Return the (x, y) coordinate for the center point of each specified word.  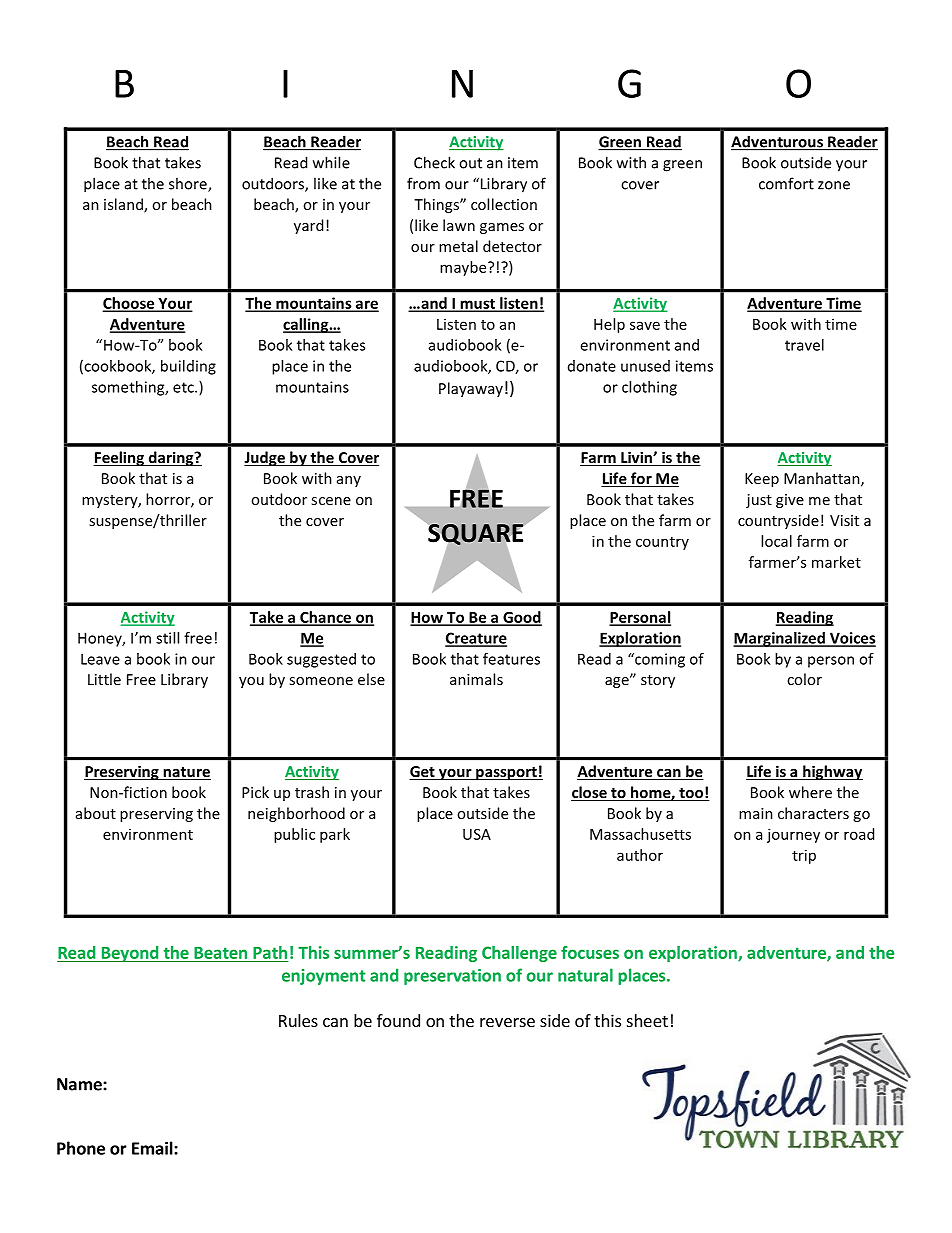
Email (153, 1148)
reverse (507, 1022)
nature (186, 773)
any (349, 481)
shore (189, 184)
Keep (762, 480)
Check (434, 162)
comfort (786, 183)
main (756, 813)
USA (477, 834)
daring (171, 458)
